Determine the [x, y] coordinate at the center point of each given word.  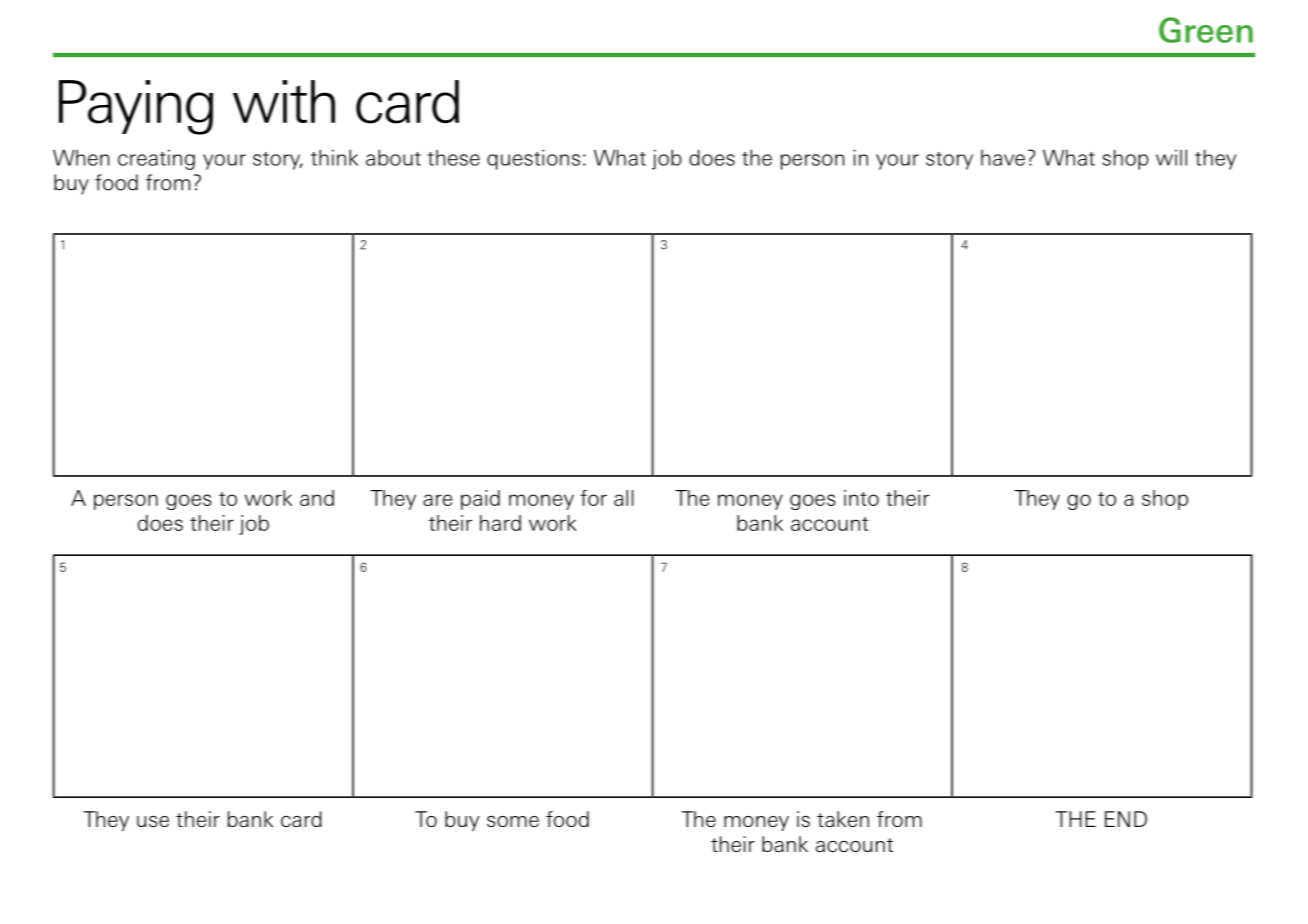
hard [500, 523]
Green [1206, 30]
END [1126, 819]
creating [156, 159]
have [1003, 158]
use [153, 821]
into [861, 498]
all [624, 498]
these [454, 158]
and [317, 498]
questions [533, 159]
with [284, 101]
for [593, 498]
